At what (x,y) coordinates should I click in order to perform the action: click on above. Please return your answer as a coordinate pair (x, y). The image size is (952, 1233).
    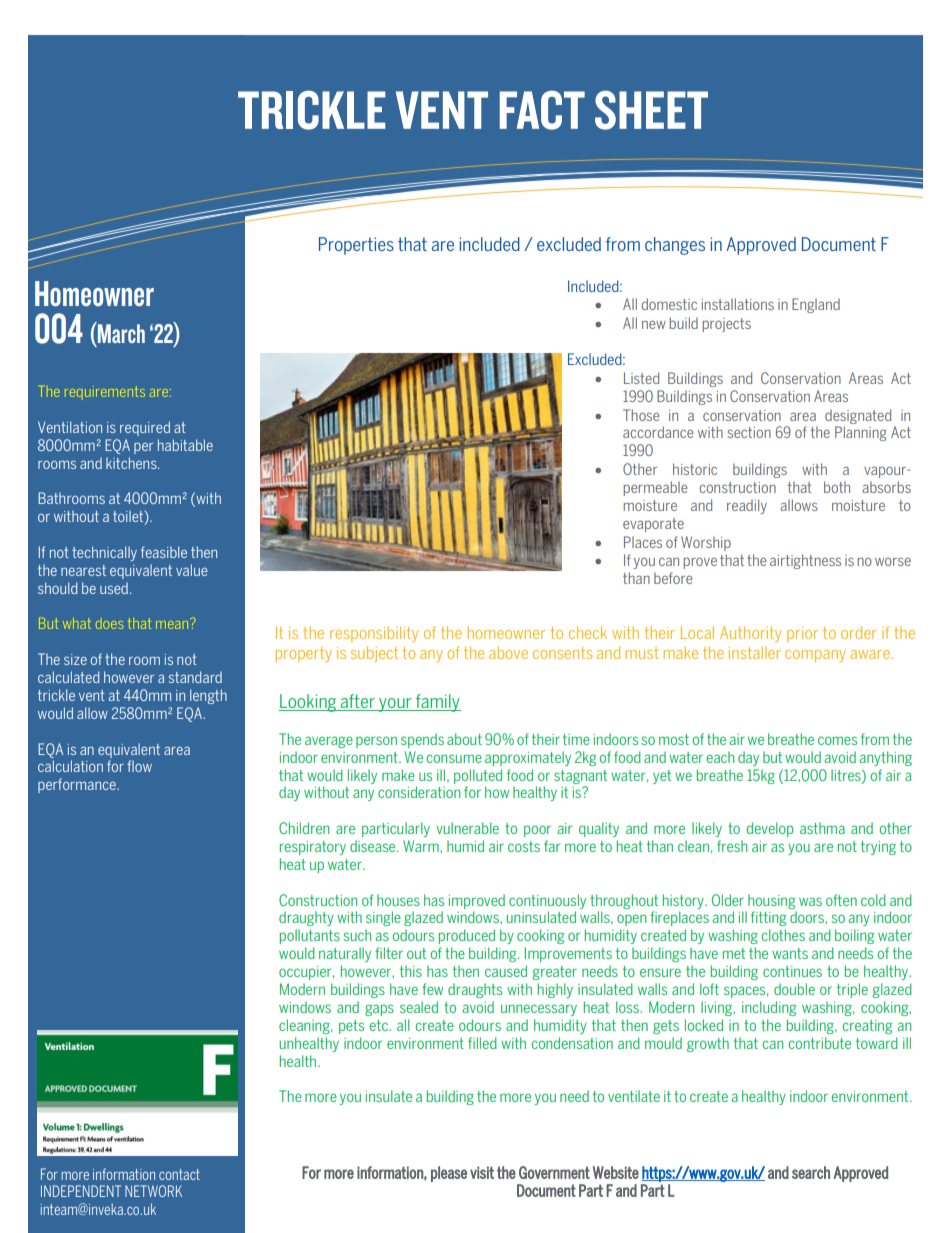
    Looking at the image, I should click on (508, 652).
